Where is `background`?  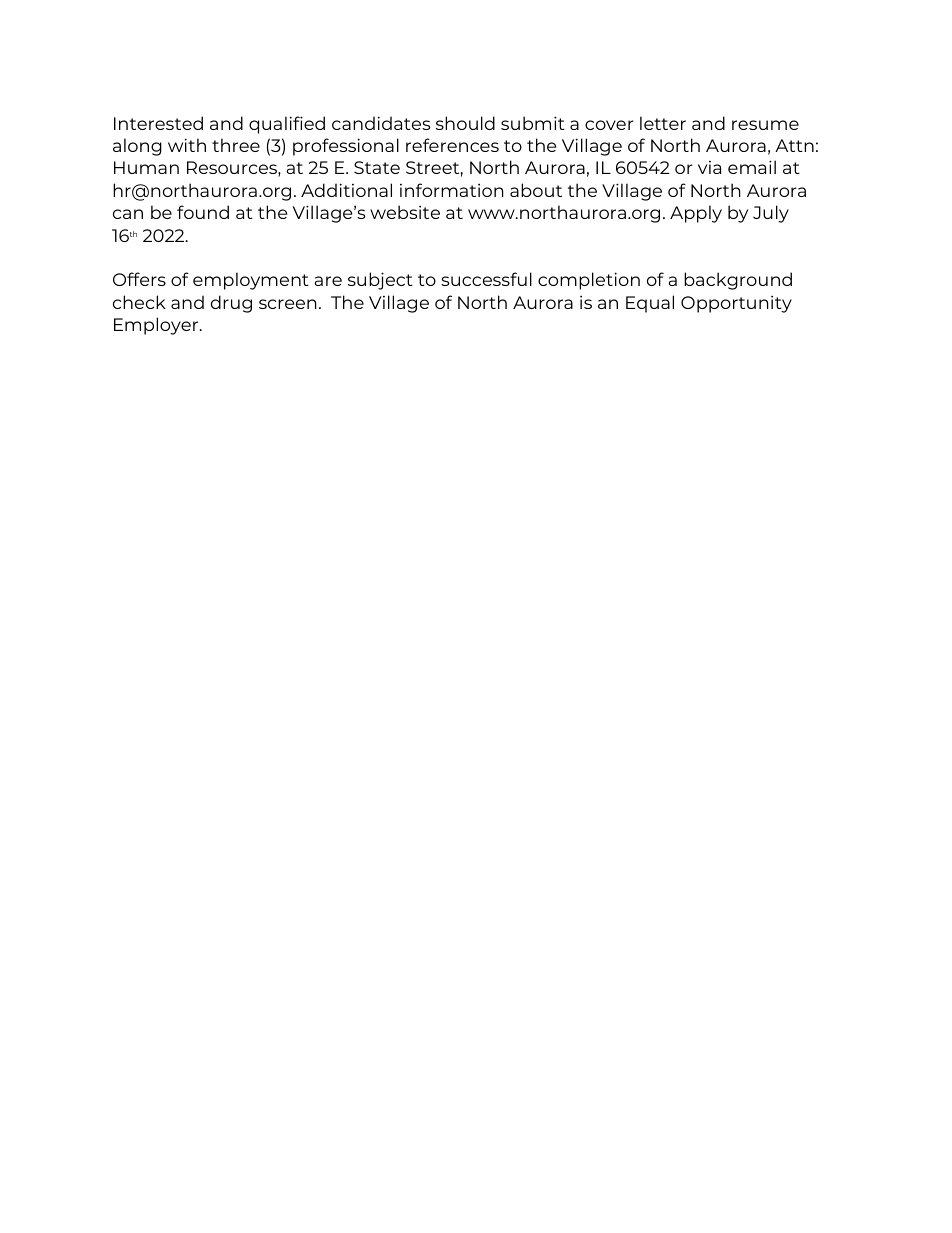 background is located at coordinates (738, 281).
